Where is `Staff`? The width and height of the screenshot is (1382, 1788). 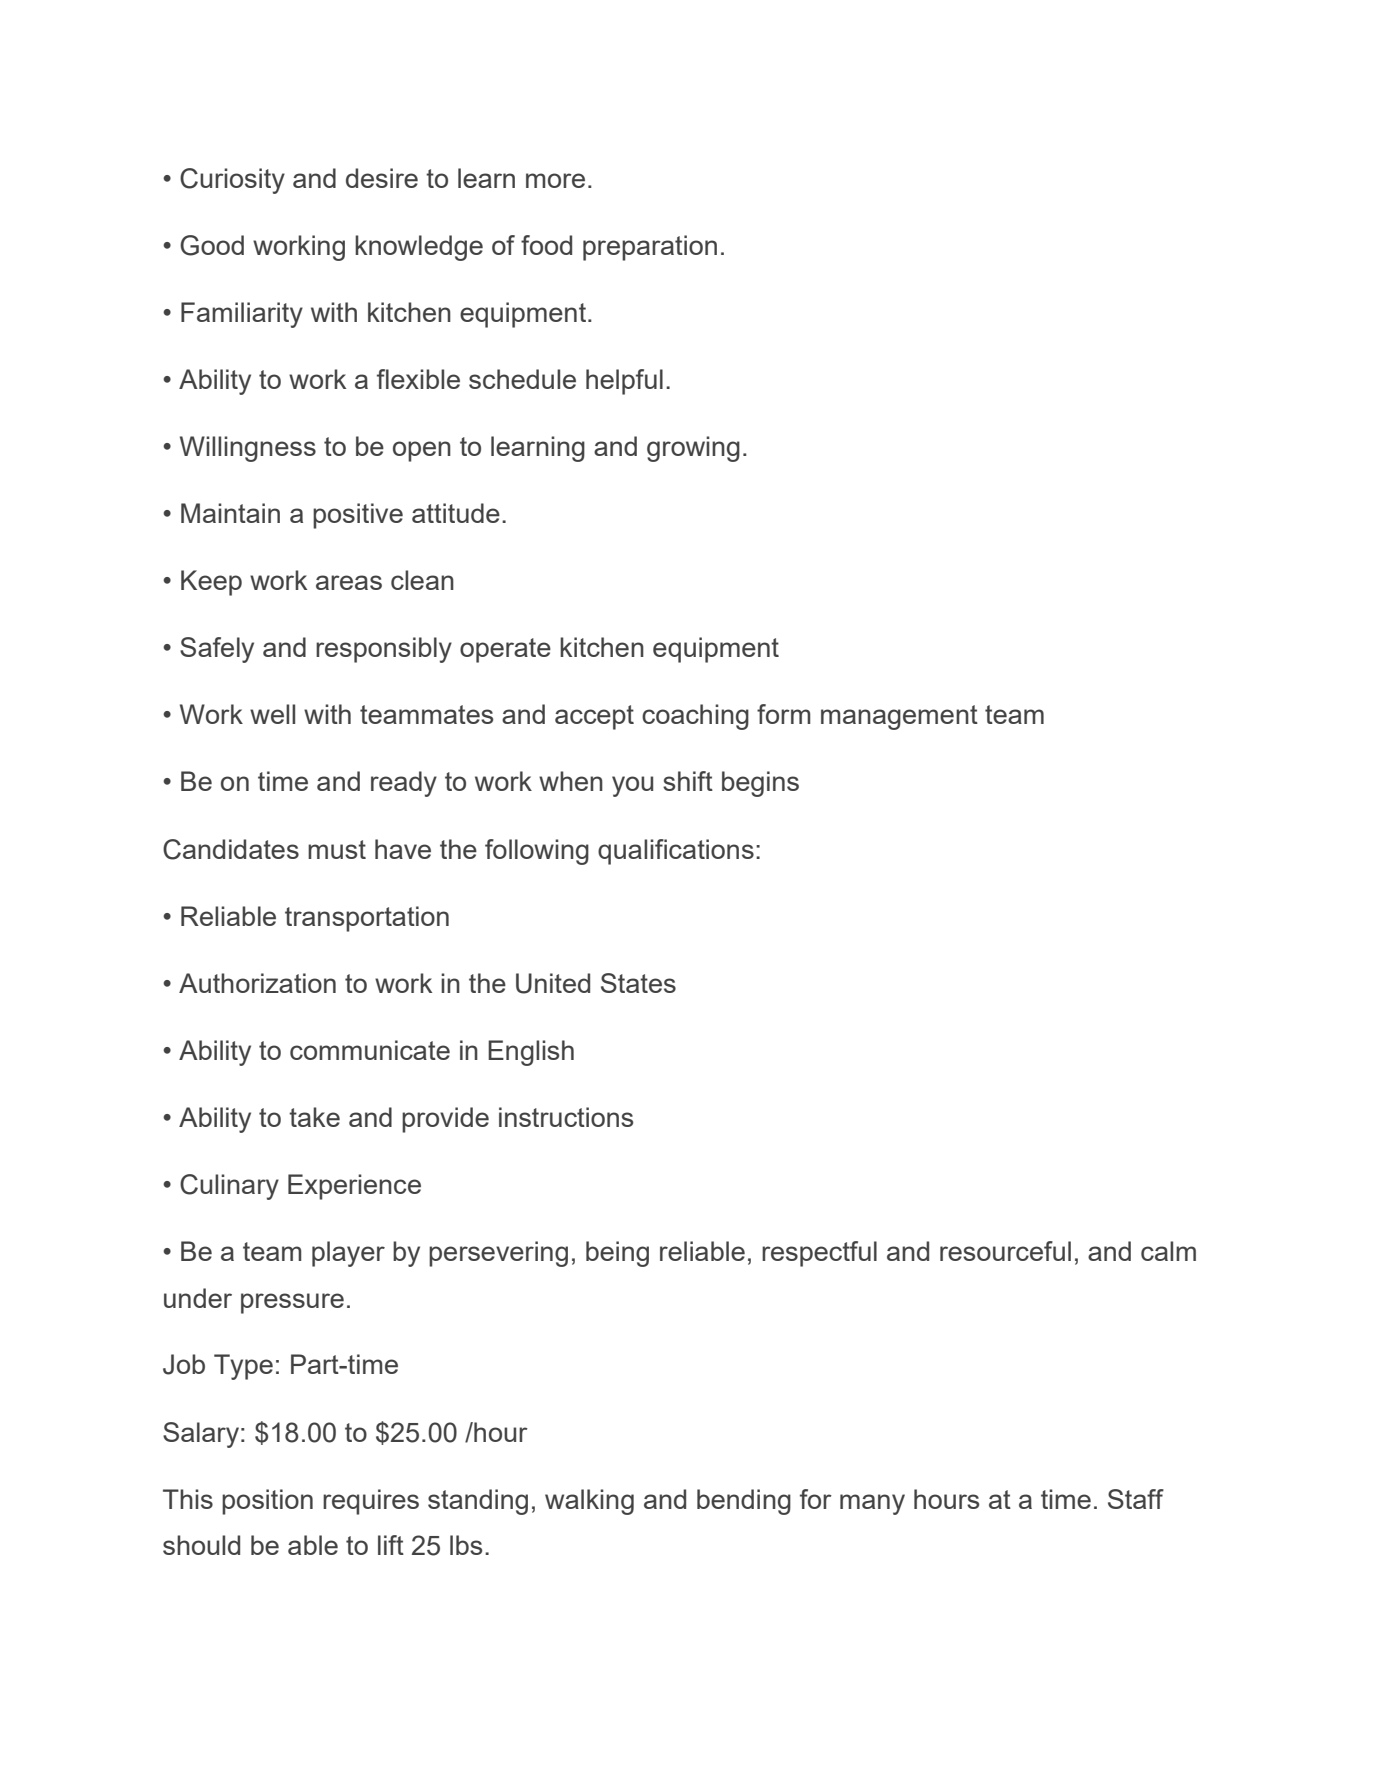
Staff is located at coordinates (1136, 1499).
